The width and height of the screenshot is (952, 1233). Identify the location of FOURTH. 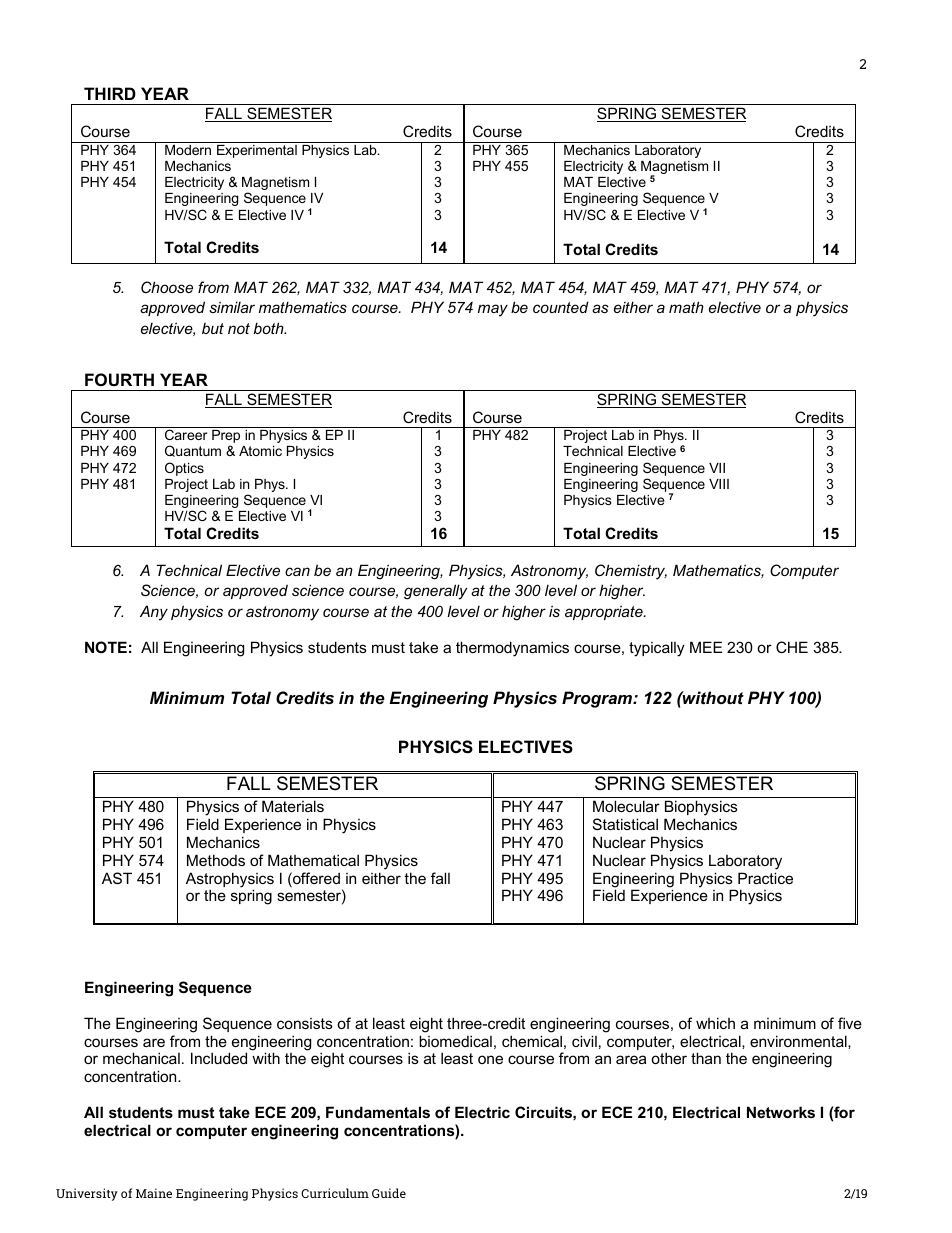
(119, 379).
